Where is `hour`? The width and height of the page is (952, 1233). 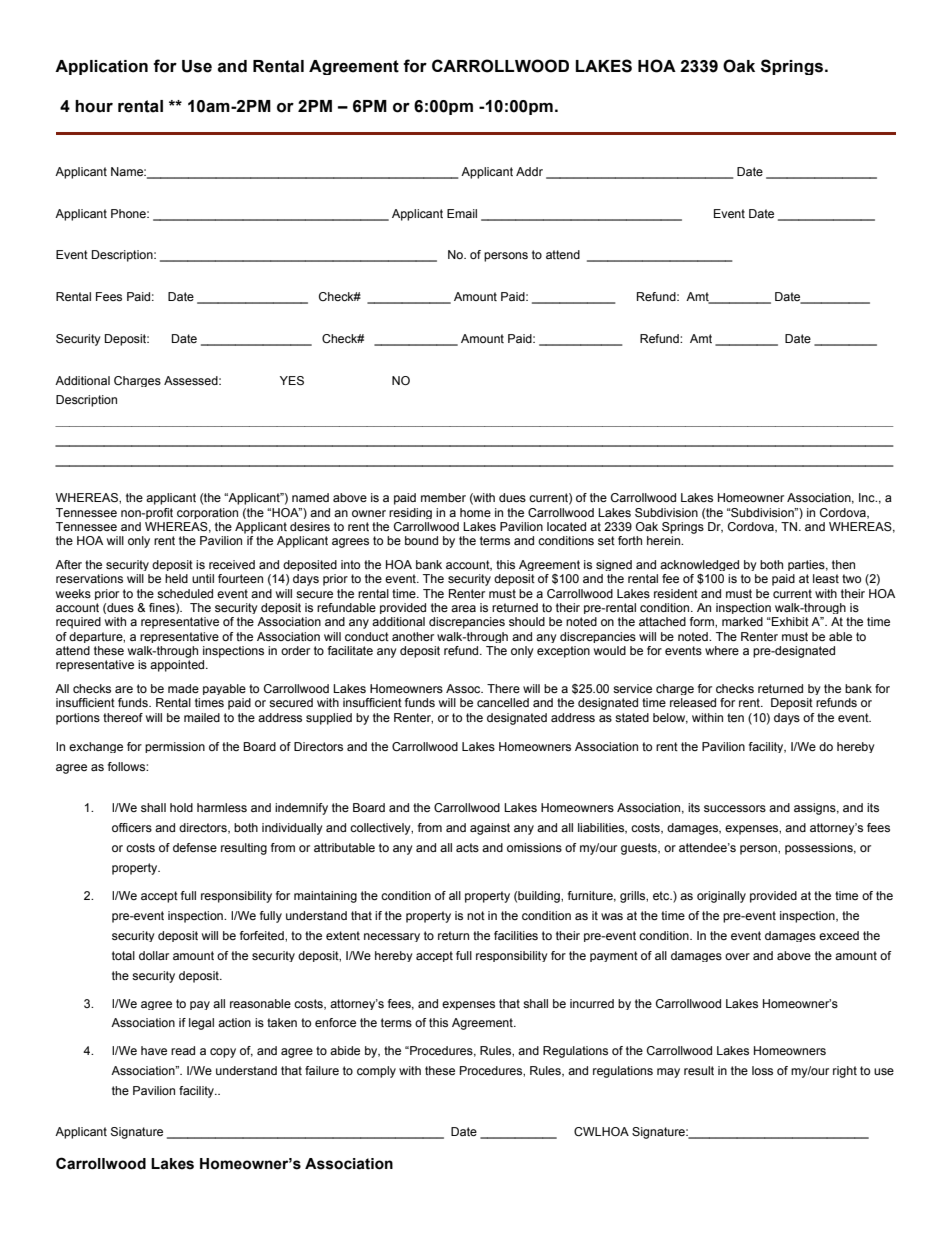
hour is located at coordinates (94, 106).
